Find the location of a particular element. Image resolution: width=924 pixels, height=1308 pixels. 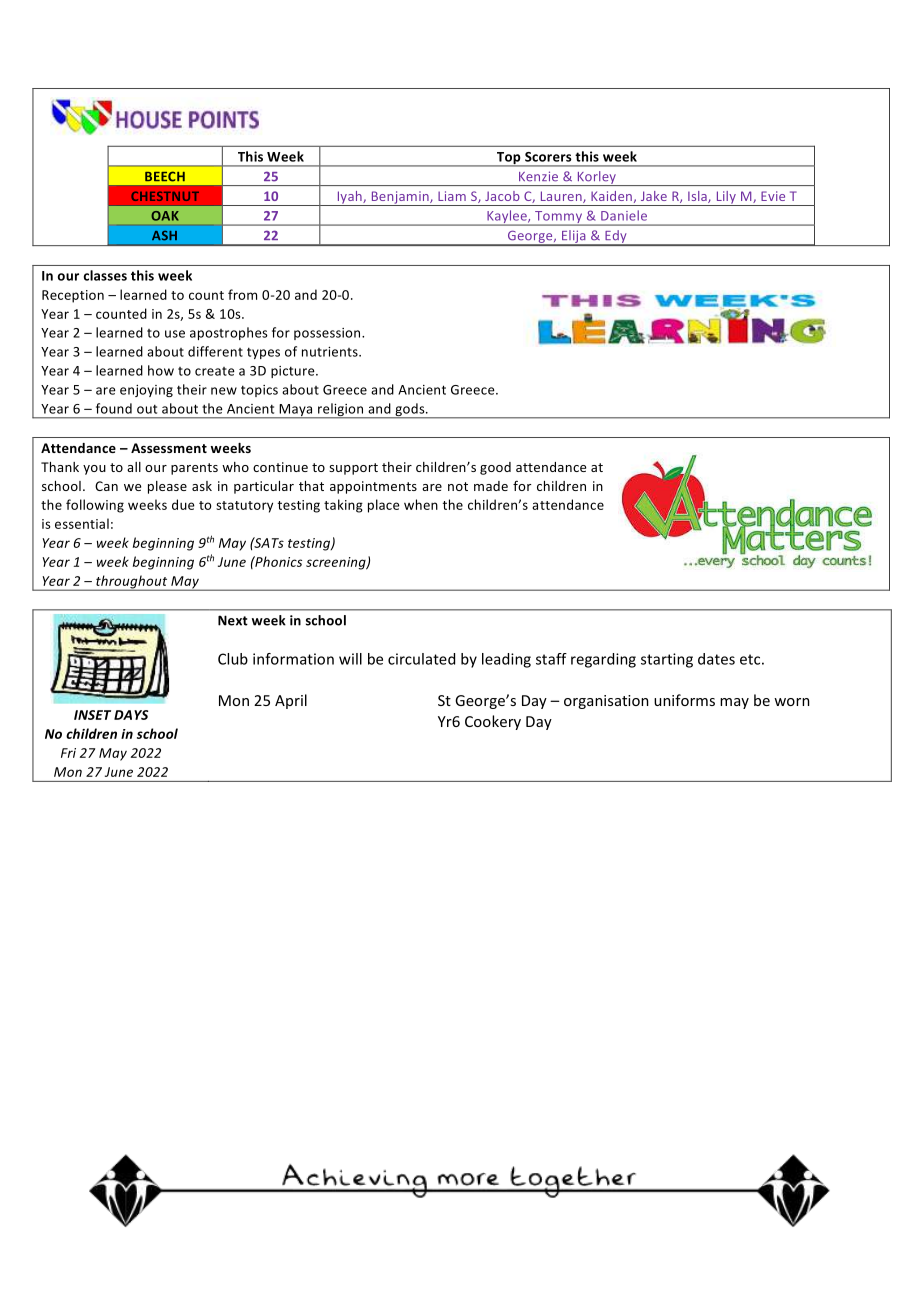

uniforms is located at coordinates (684, 700).
